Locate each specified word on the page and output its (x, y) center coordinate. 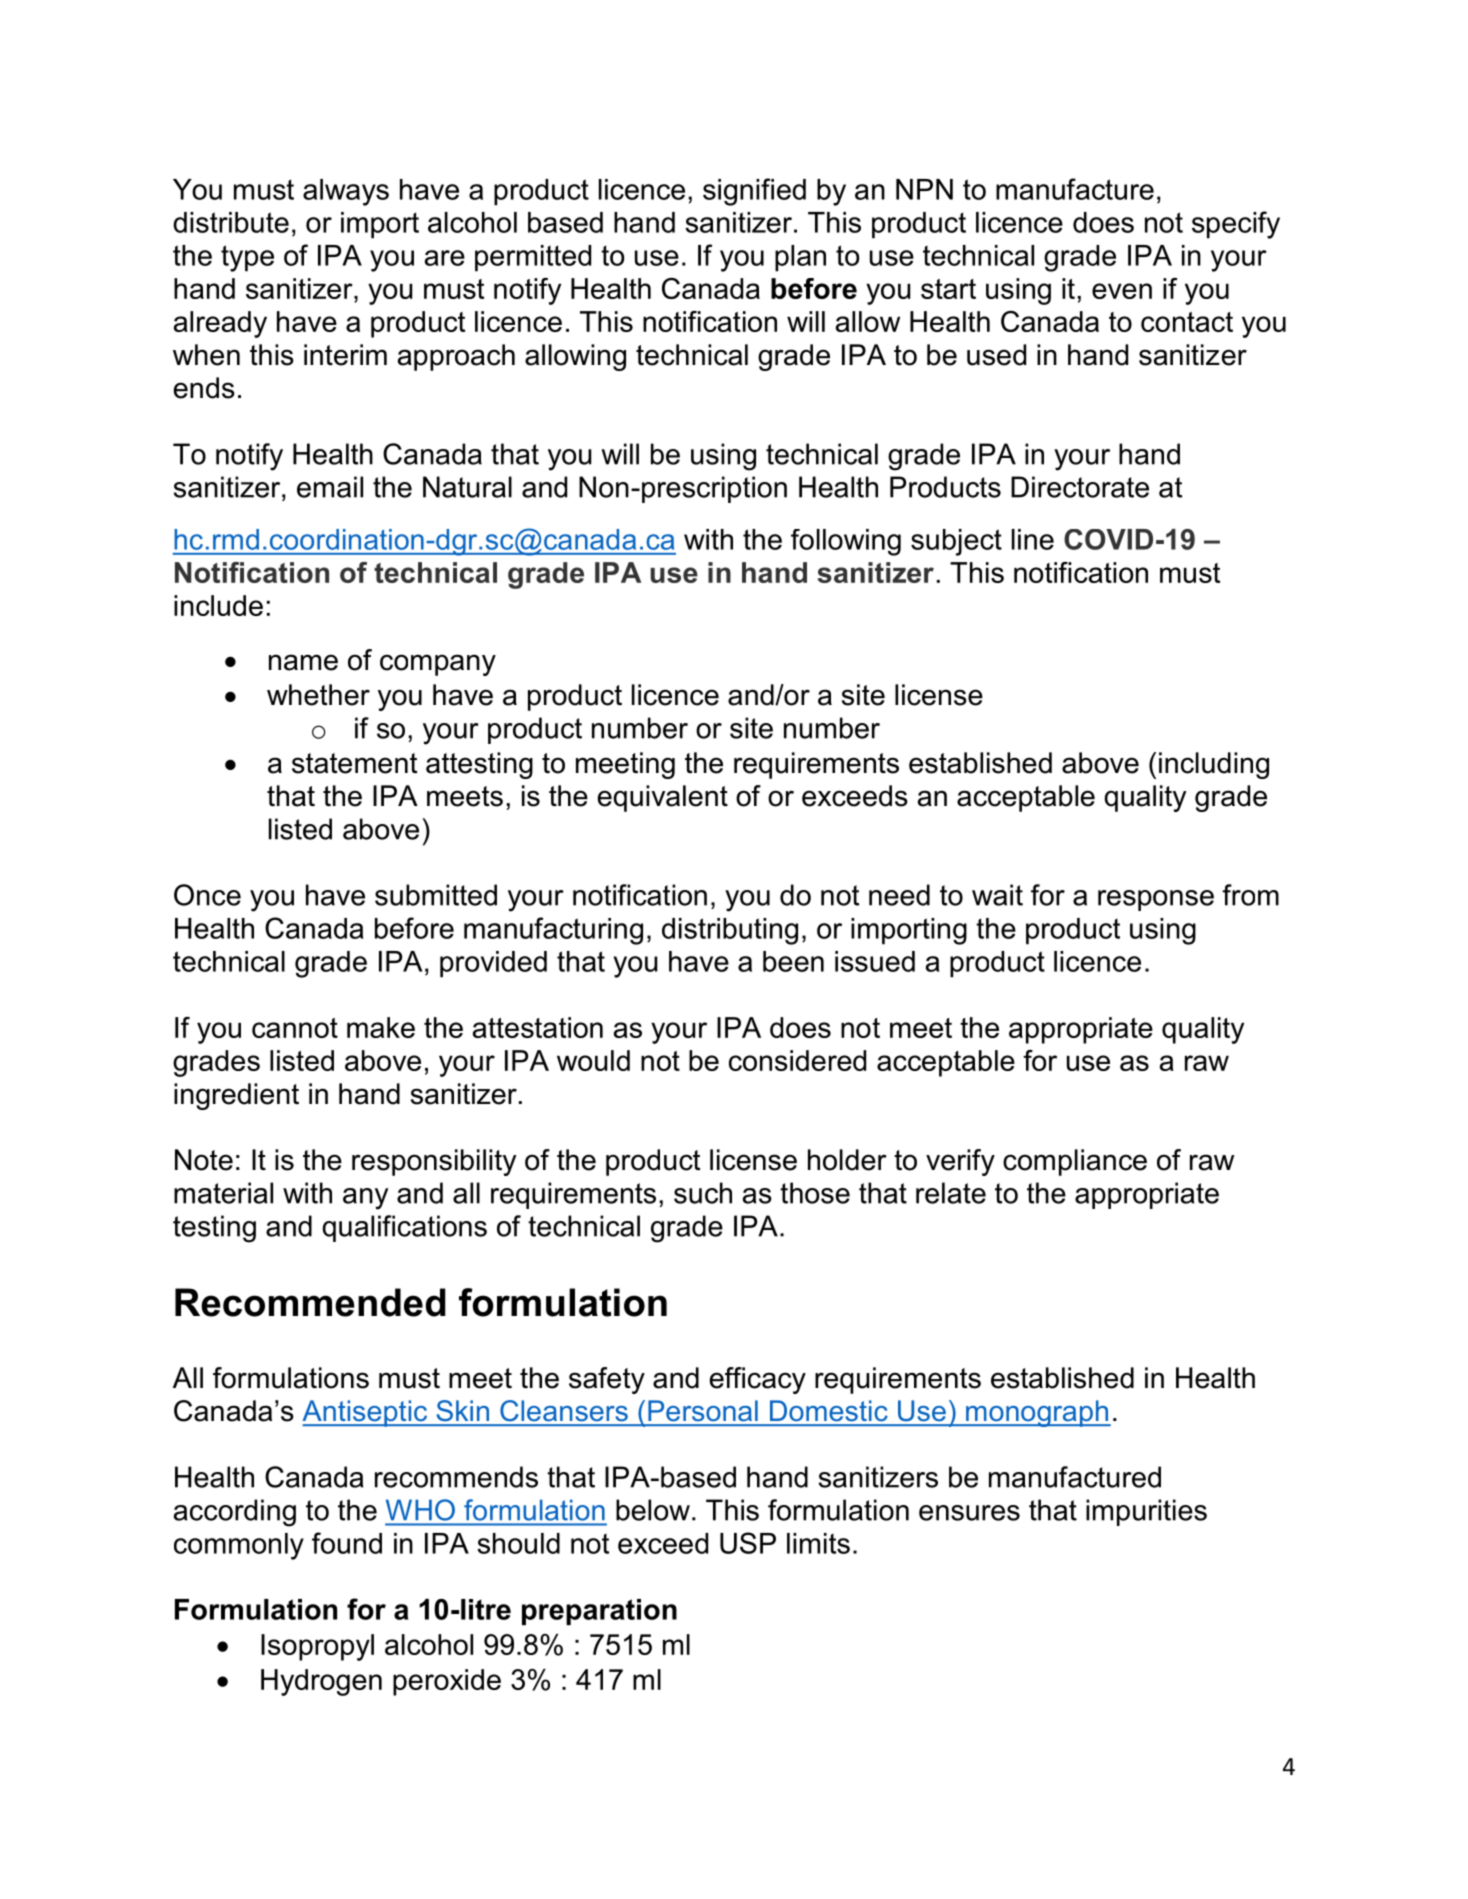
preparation (599, 1612)
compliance (1075, 1162)
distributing (730, 931)
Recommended (310, 1302)
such (703, 1193)
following (846, 542)
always (346, 192)
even (1122, 291)
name (303, 662)
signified (754, 192)
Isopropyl (317, 1647)
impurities (1146, 1512)
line (1033, 539)
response (1156, 900)
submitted (436, 895)
